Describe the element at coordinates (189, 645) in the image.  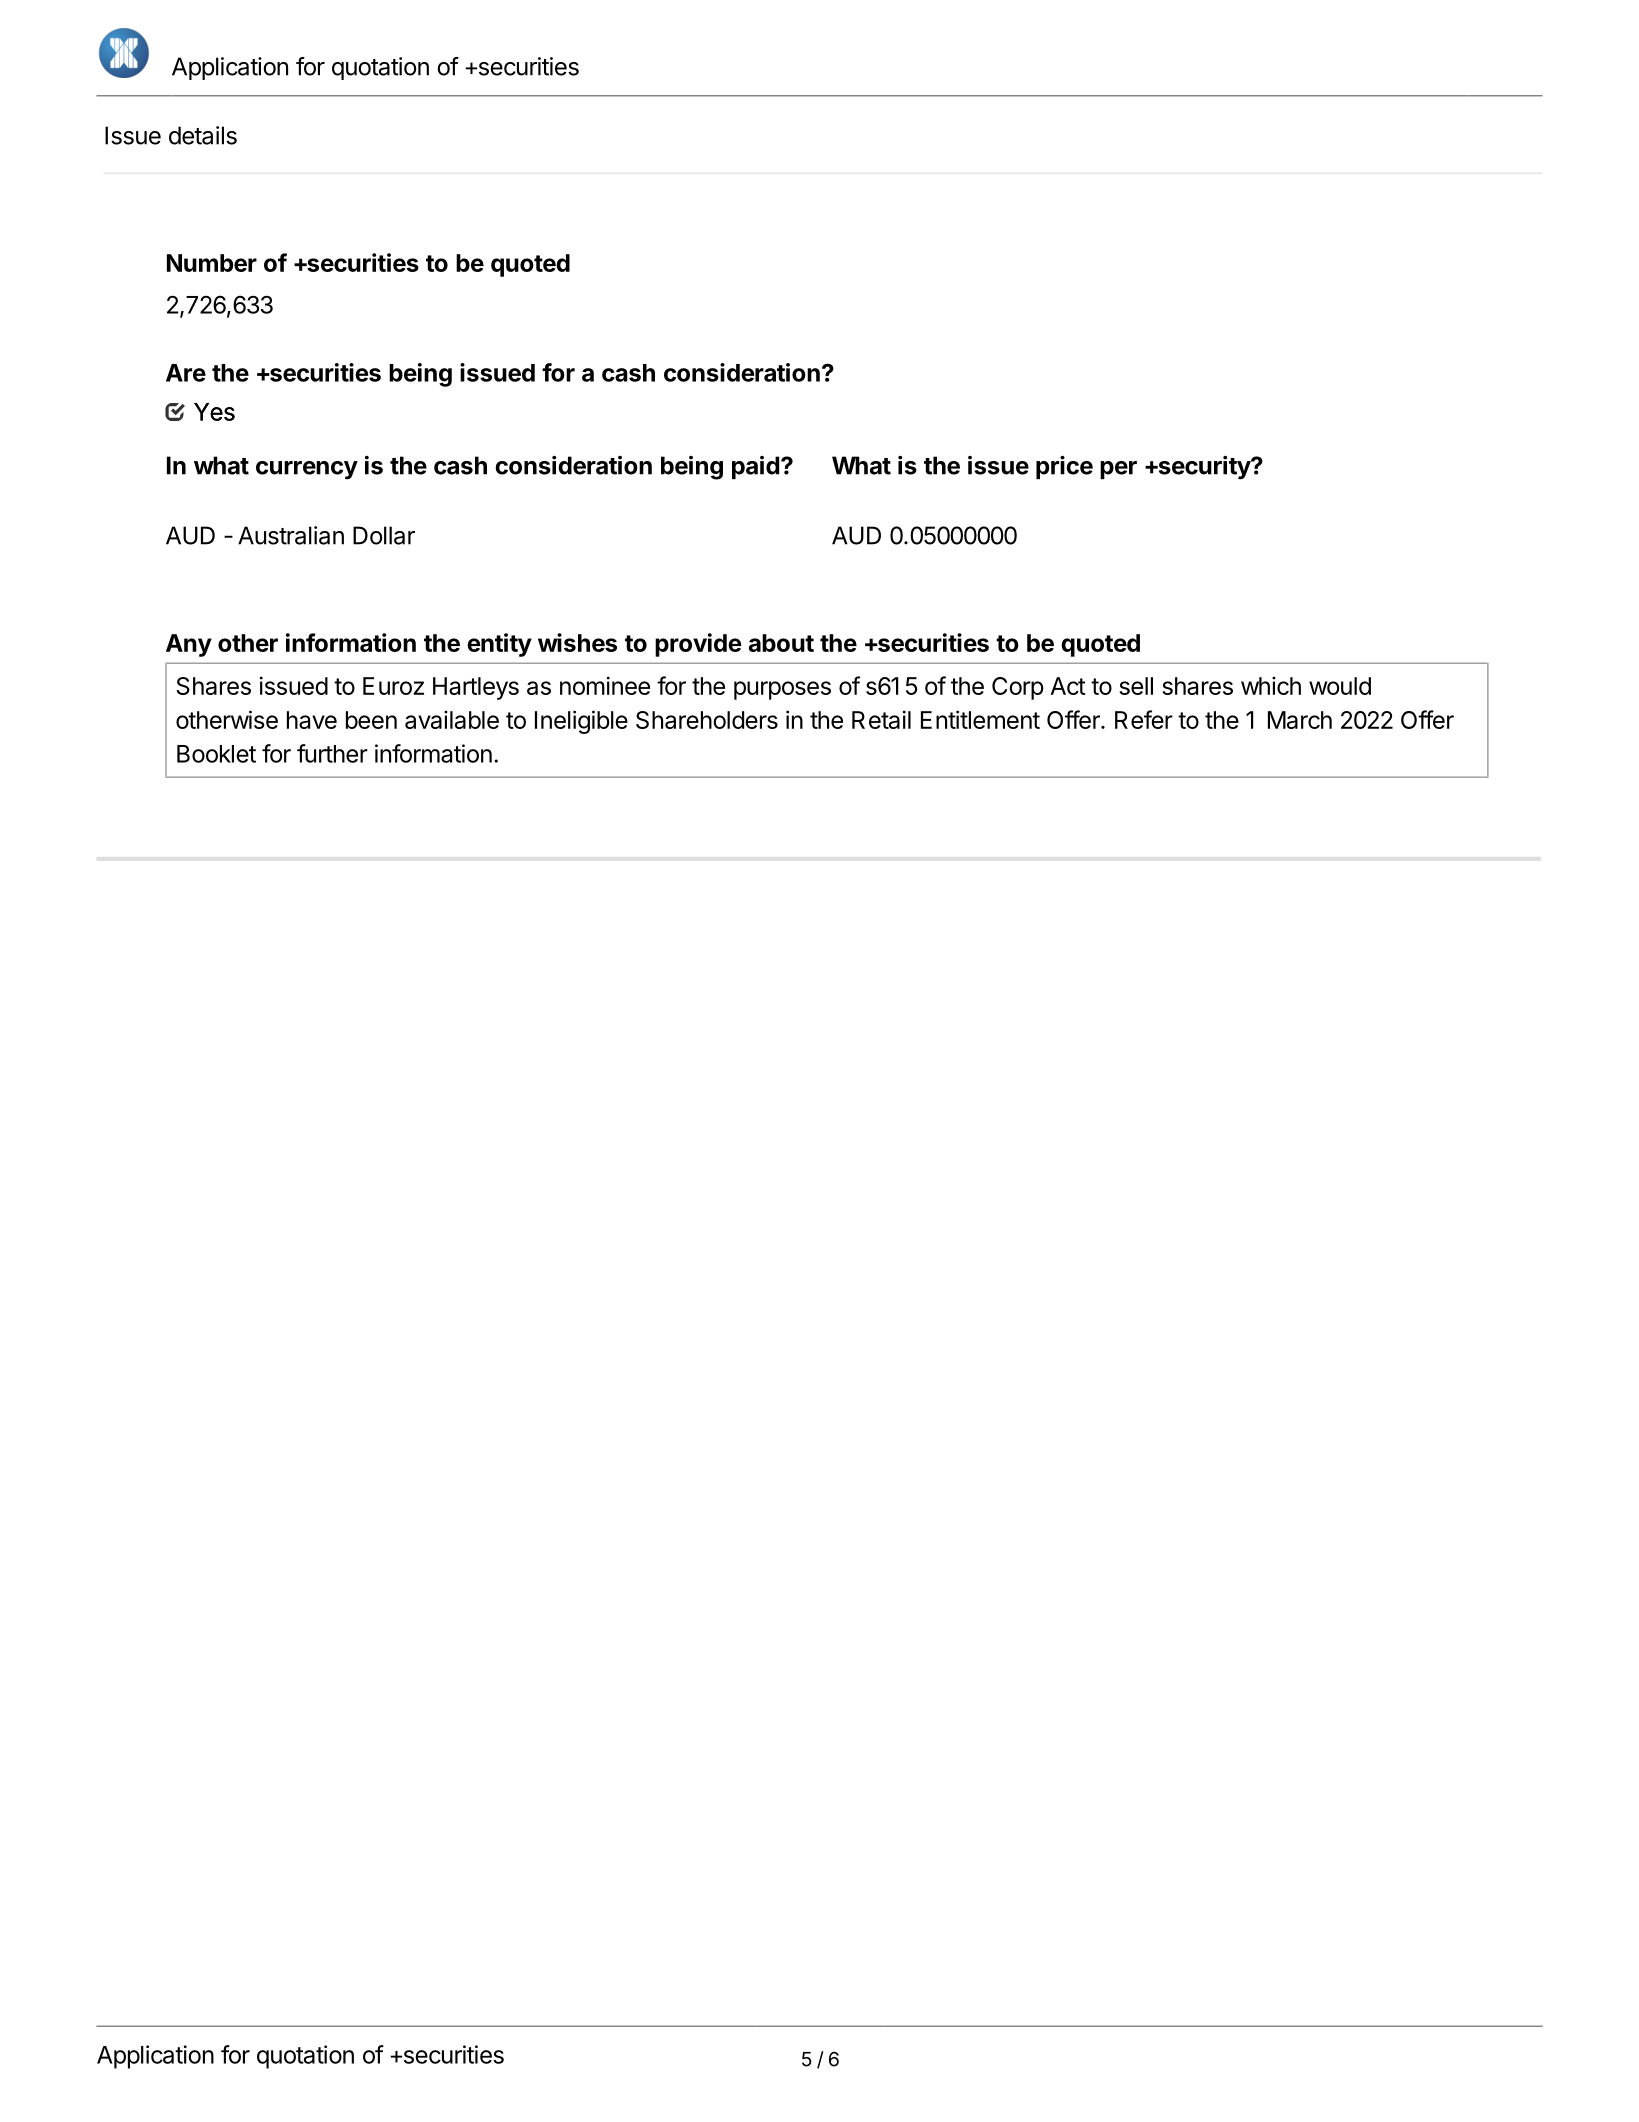
I see `Any` at that location.
